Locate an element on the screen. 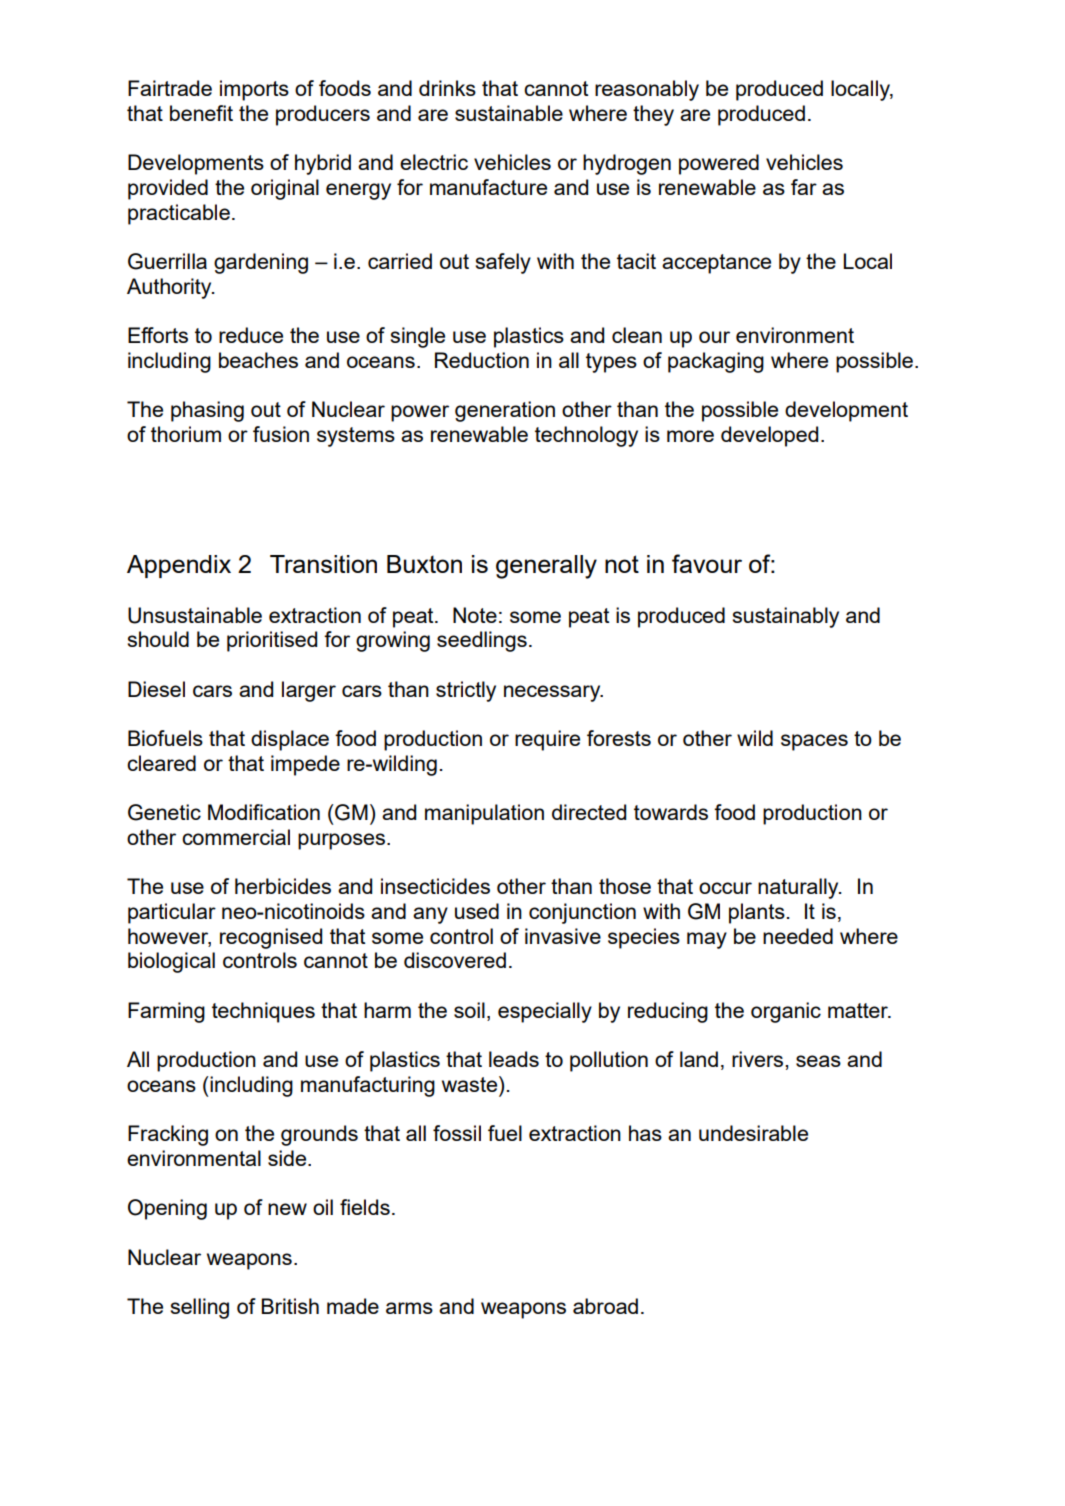 The image size is (1065, 1506). benefit is located at coordinates (201, 113).
